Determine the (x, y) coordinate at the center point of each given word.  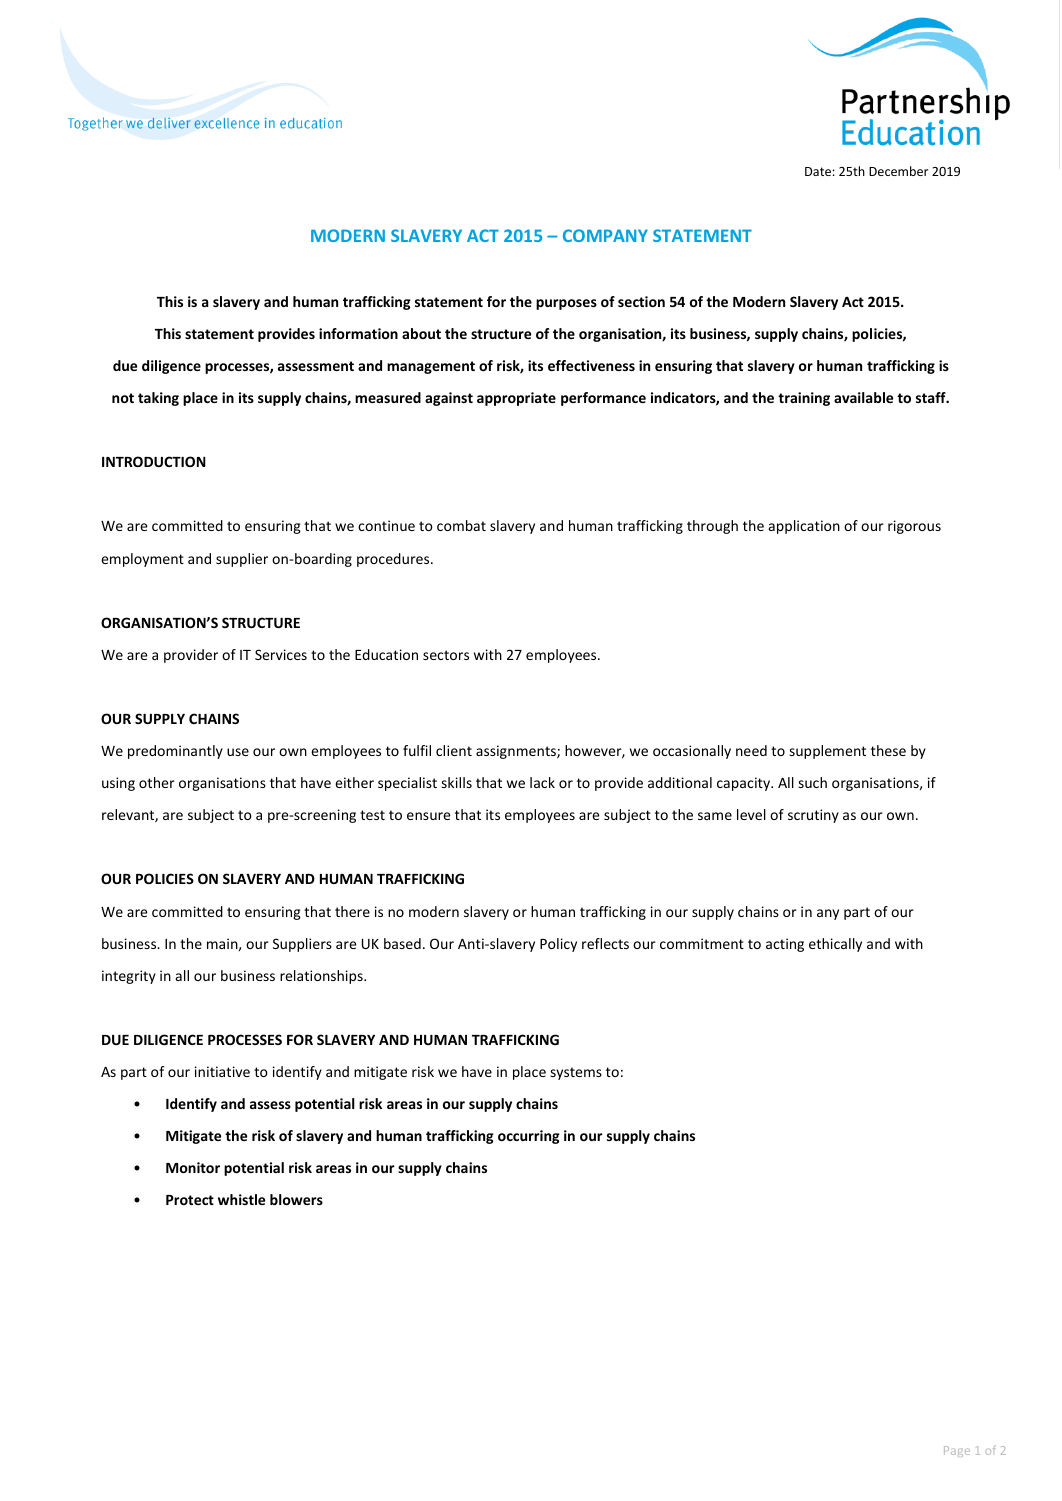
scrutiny (813, 816)
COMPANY (605, 235)
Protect (190, 1200)
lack (542, 782)
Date (818, 171)
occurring (529, 1137)
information (358, 333)
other (157, 782)
